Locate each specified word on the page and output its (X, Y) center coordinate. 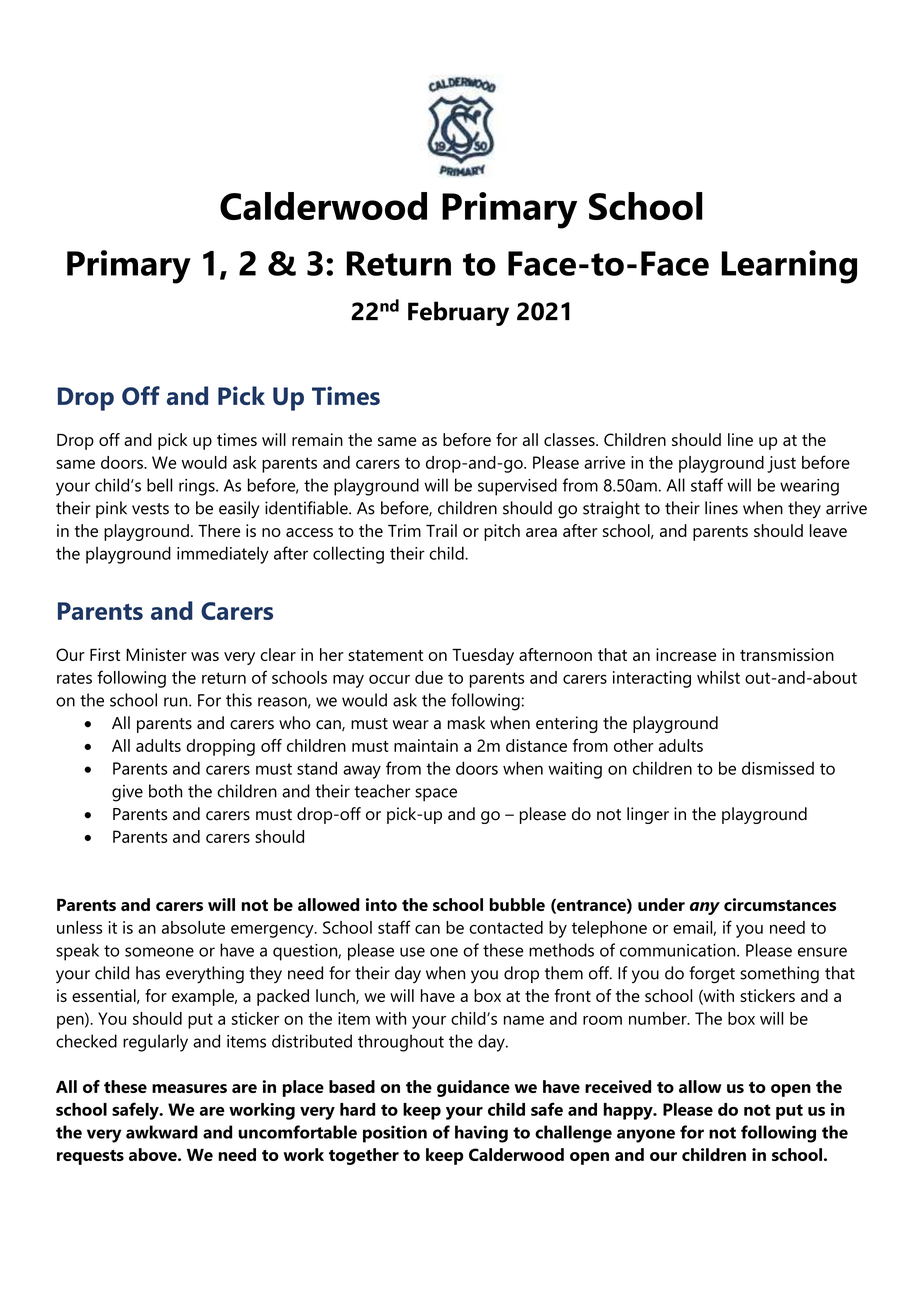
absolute (193, 927)
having (481, 1134)
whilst (718, 677)
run (177, 702)
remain (317, 439)
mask (466, 723)
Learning (789, 267)
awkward (162, 1132)
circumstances (780, 904)
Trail (441, 530)
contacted (506, 927)
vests (150, 509)
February (458, 313)
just (781, 464)
